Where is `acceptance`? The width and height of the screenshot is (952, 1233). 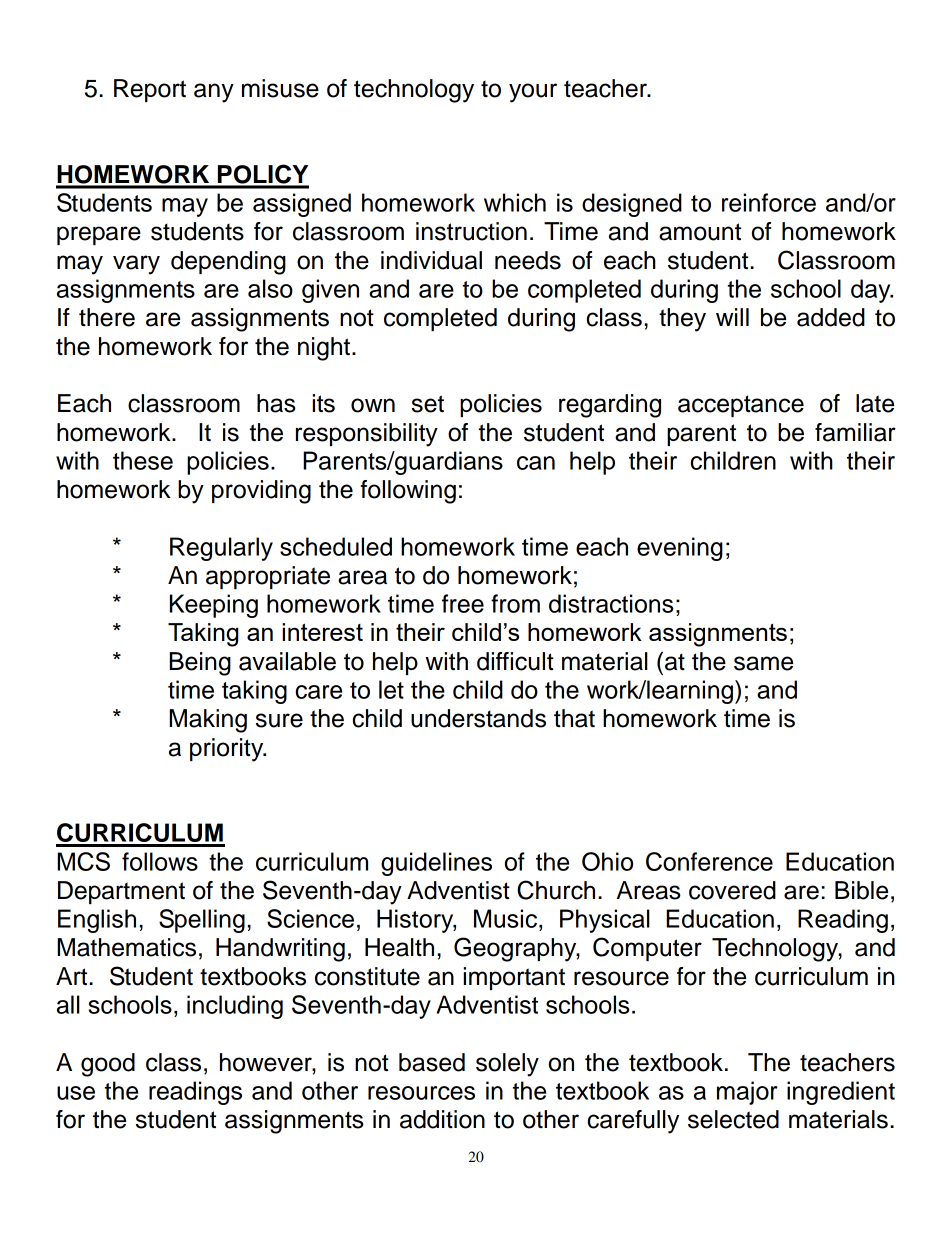 acceptance is located at coordinates (741, 406).
